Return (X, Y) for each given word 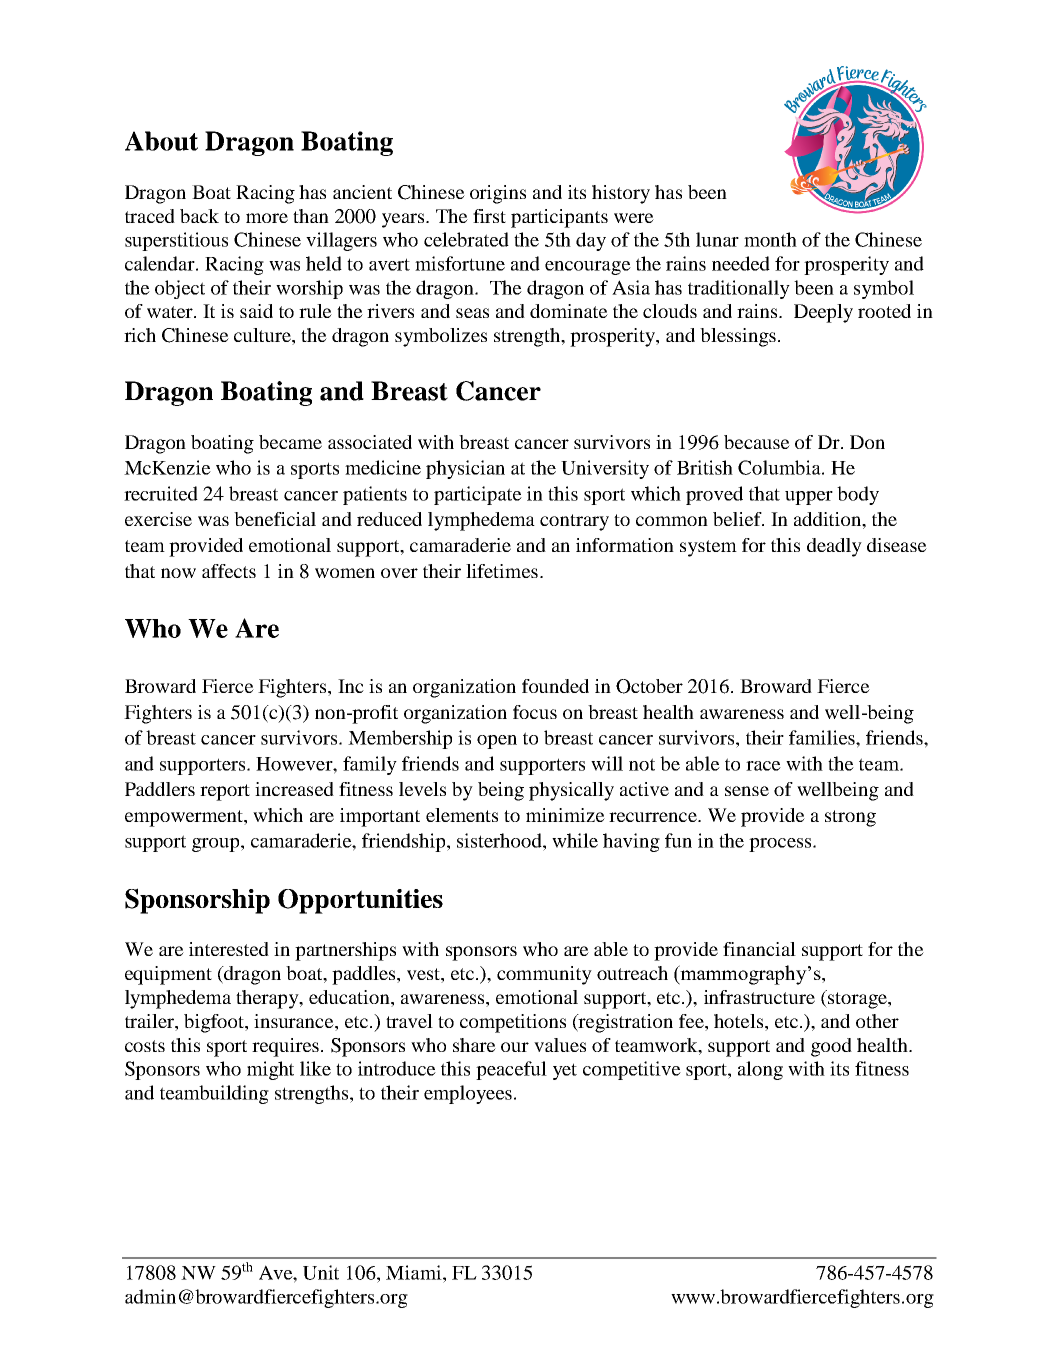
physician (465, 469)
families (823, 737)
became (290, 442)
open (497, 742)
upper (809, 498)
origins (498, 194)
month (770, 239)
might (270, 1070)
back (199, 216)
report (225, 792)
